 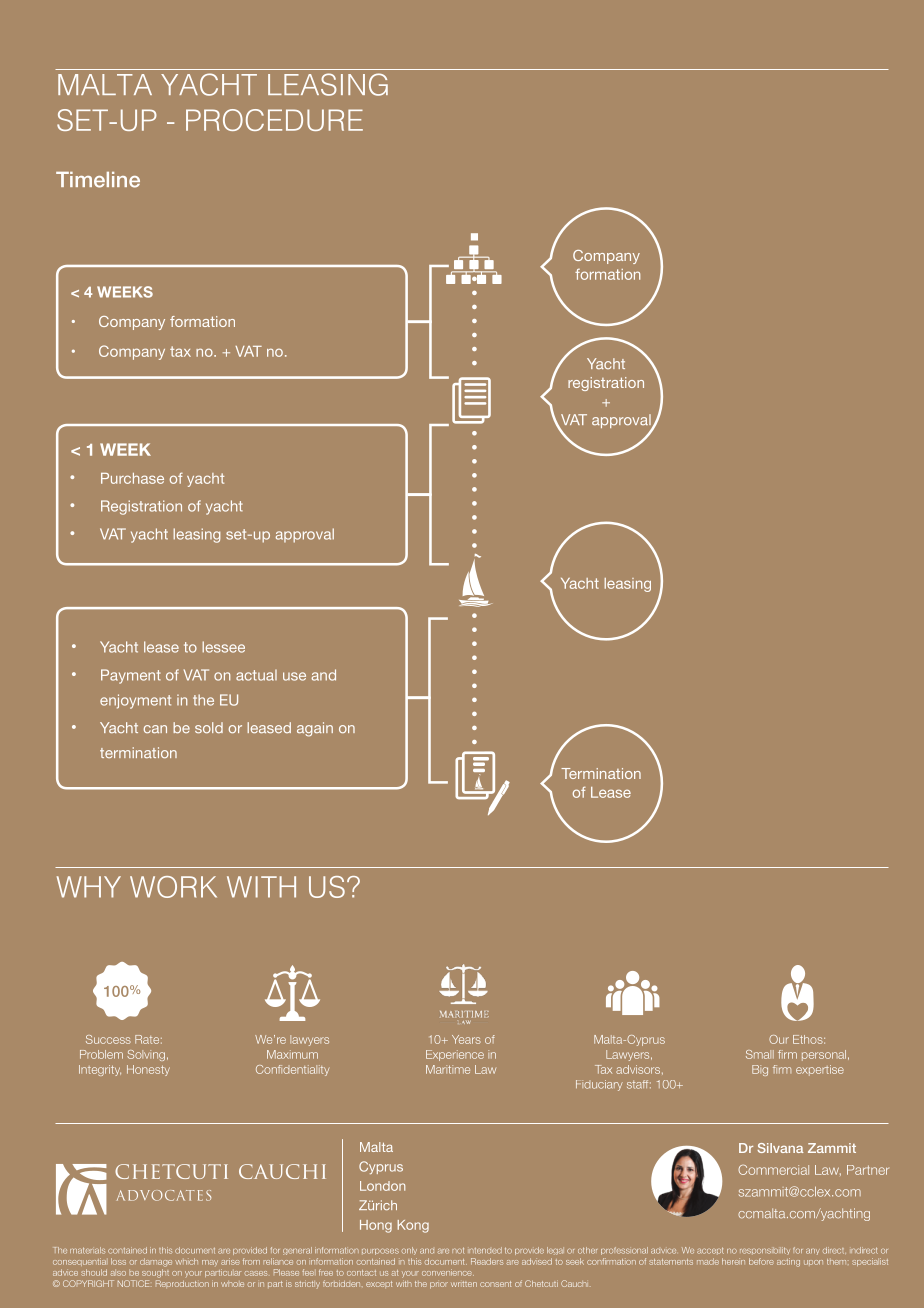 What do you see at coordinates (760, 1054) in the document?
I see `Small` at bounding box center [760, 1054].
